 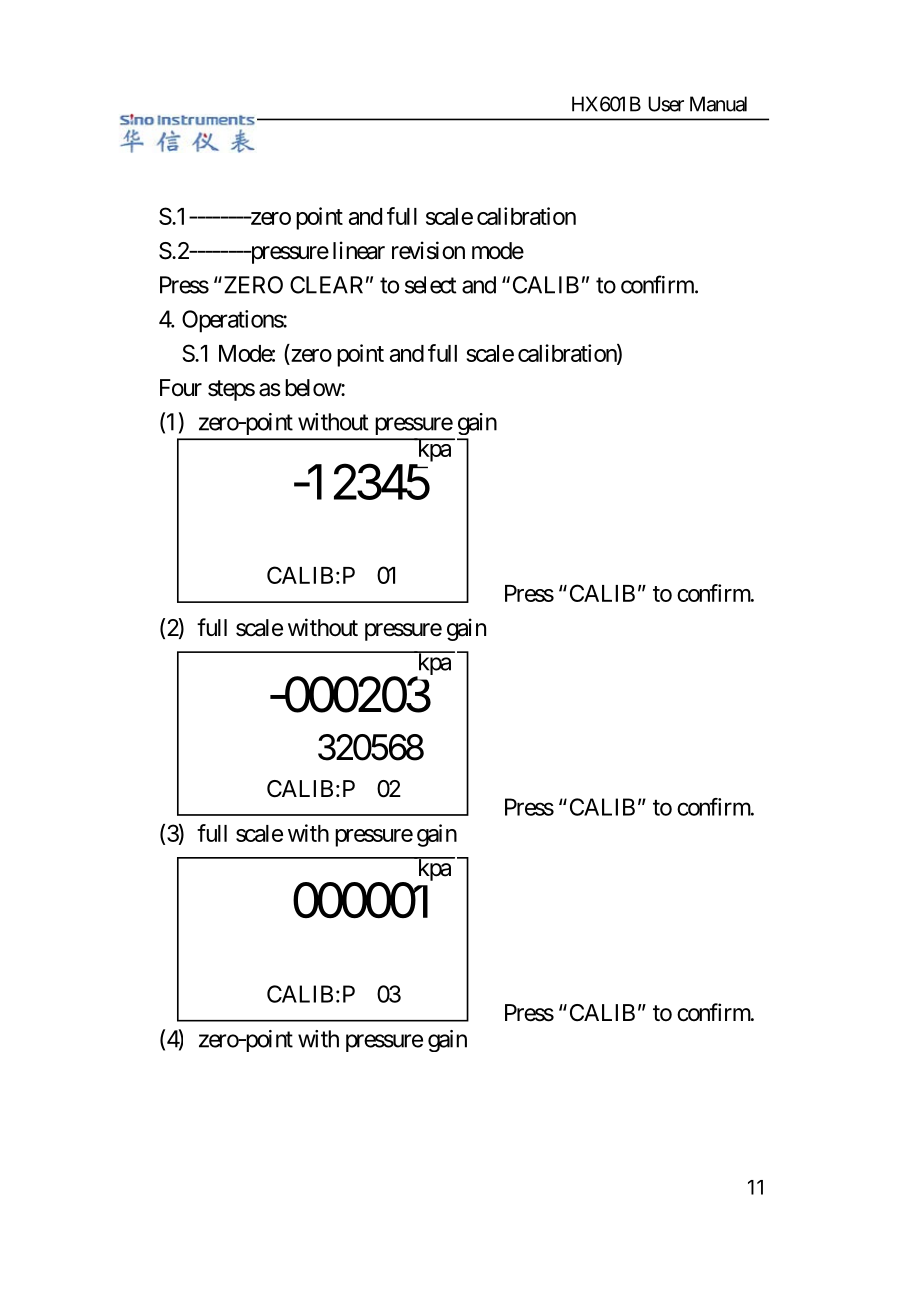 What do you see at coordinates (718, 104) in the document?
I see `Manual` at bounding box center [718, 104].
